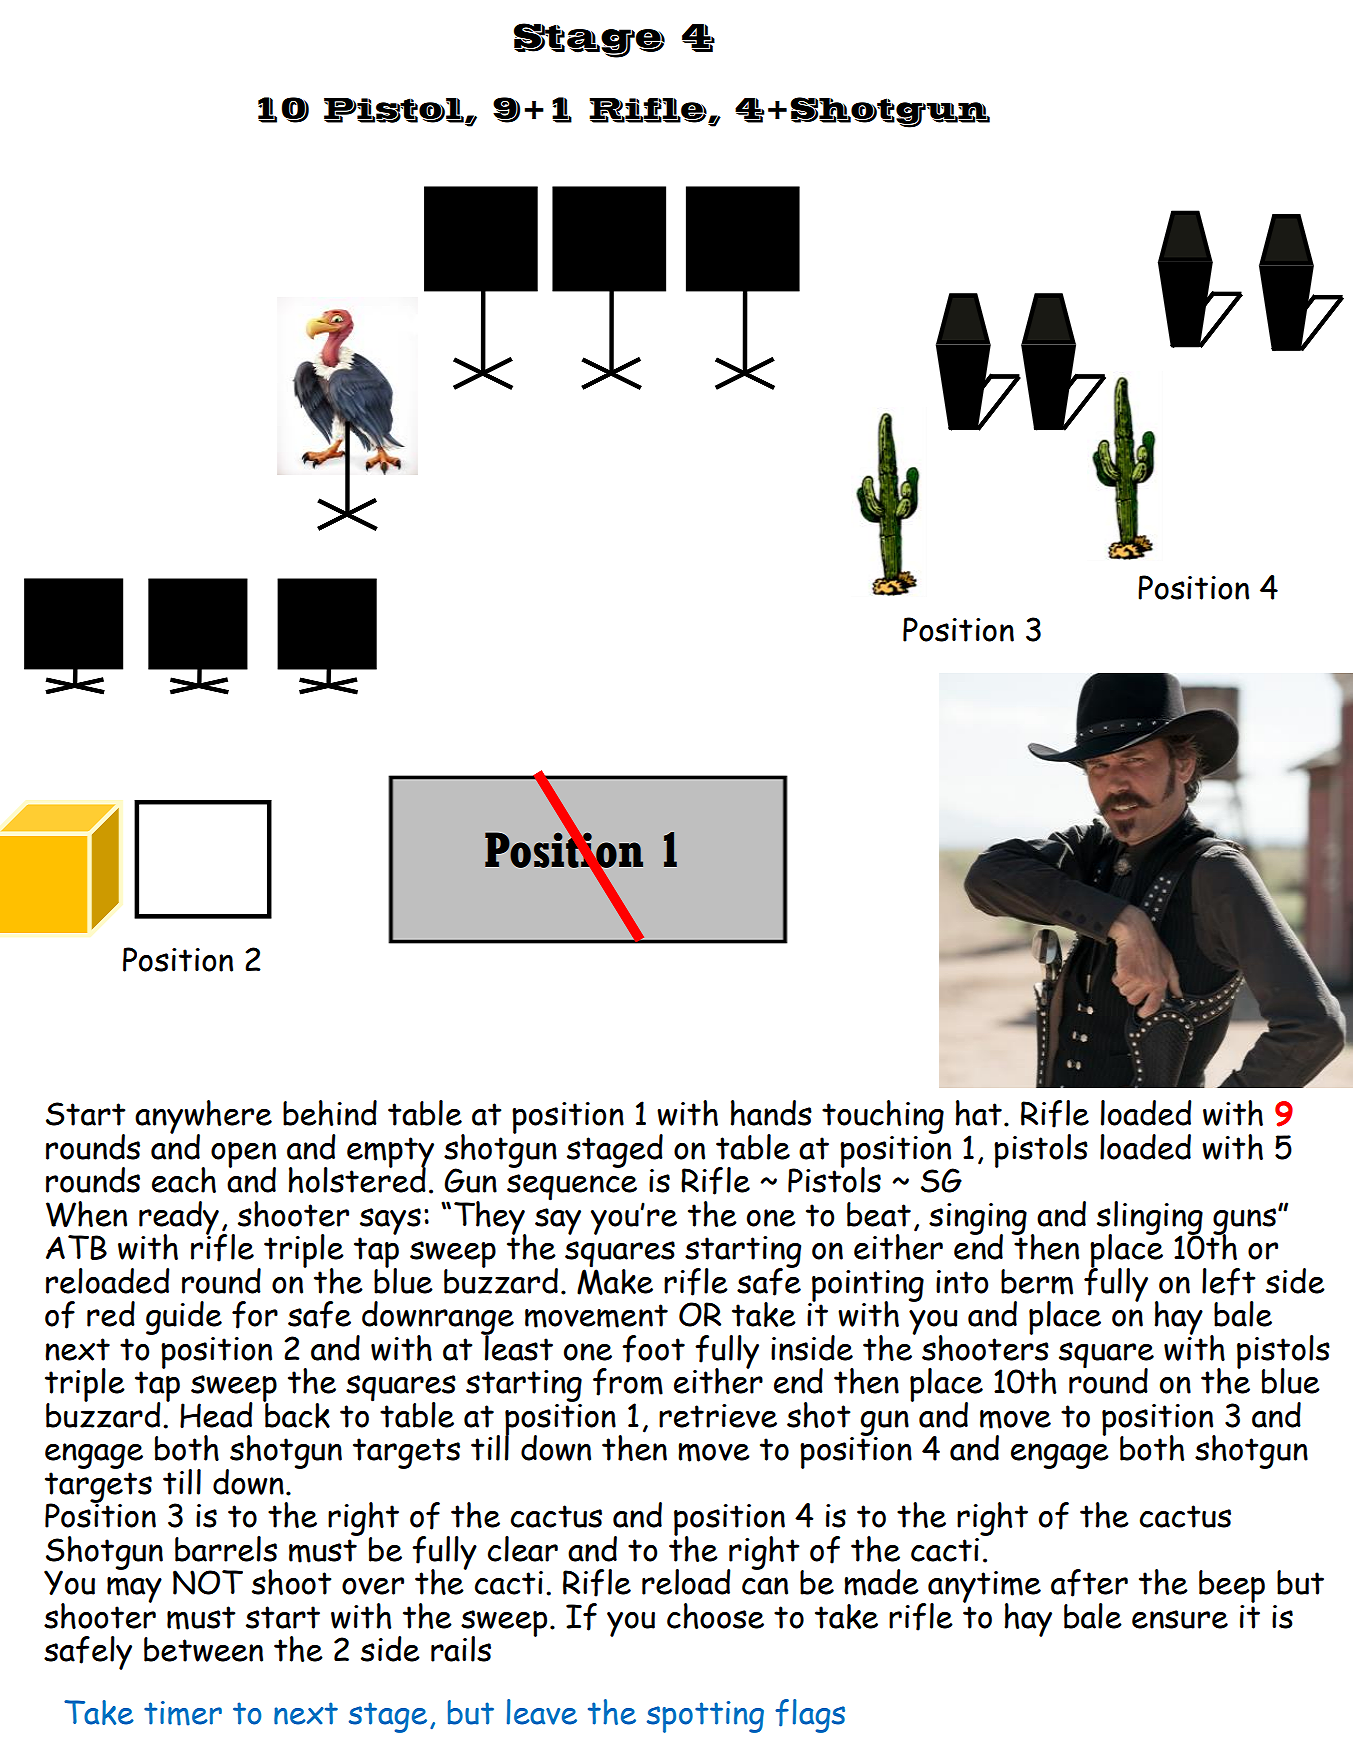 The image size is (1361, 1761). Describe the element at coordinates (1229, 1282) in the page. I see `left` at that location.
